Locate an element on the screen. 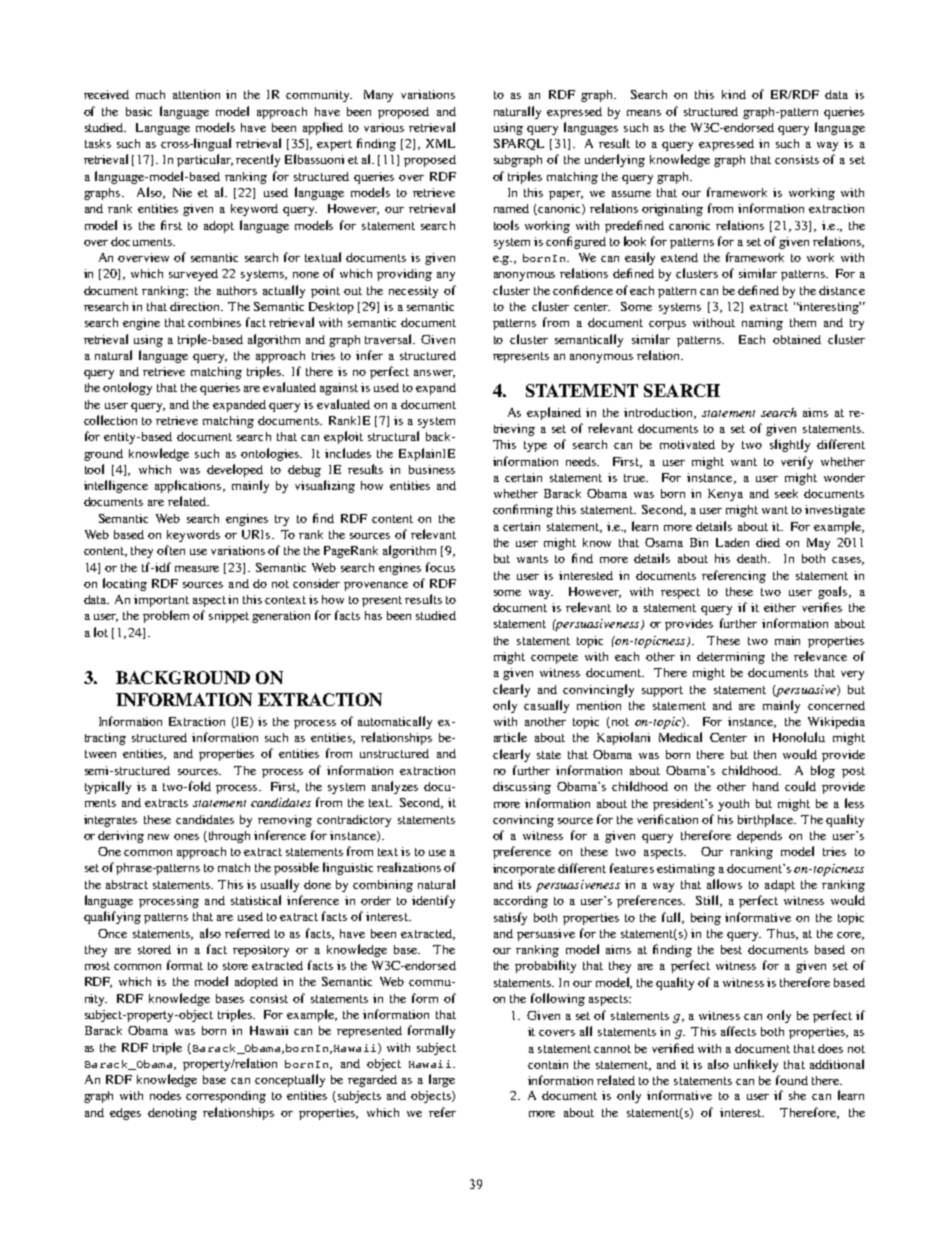 This screenshot has height=1233, width=952. focus is located at coordinates (440, 567).
